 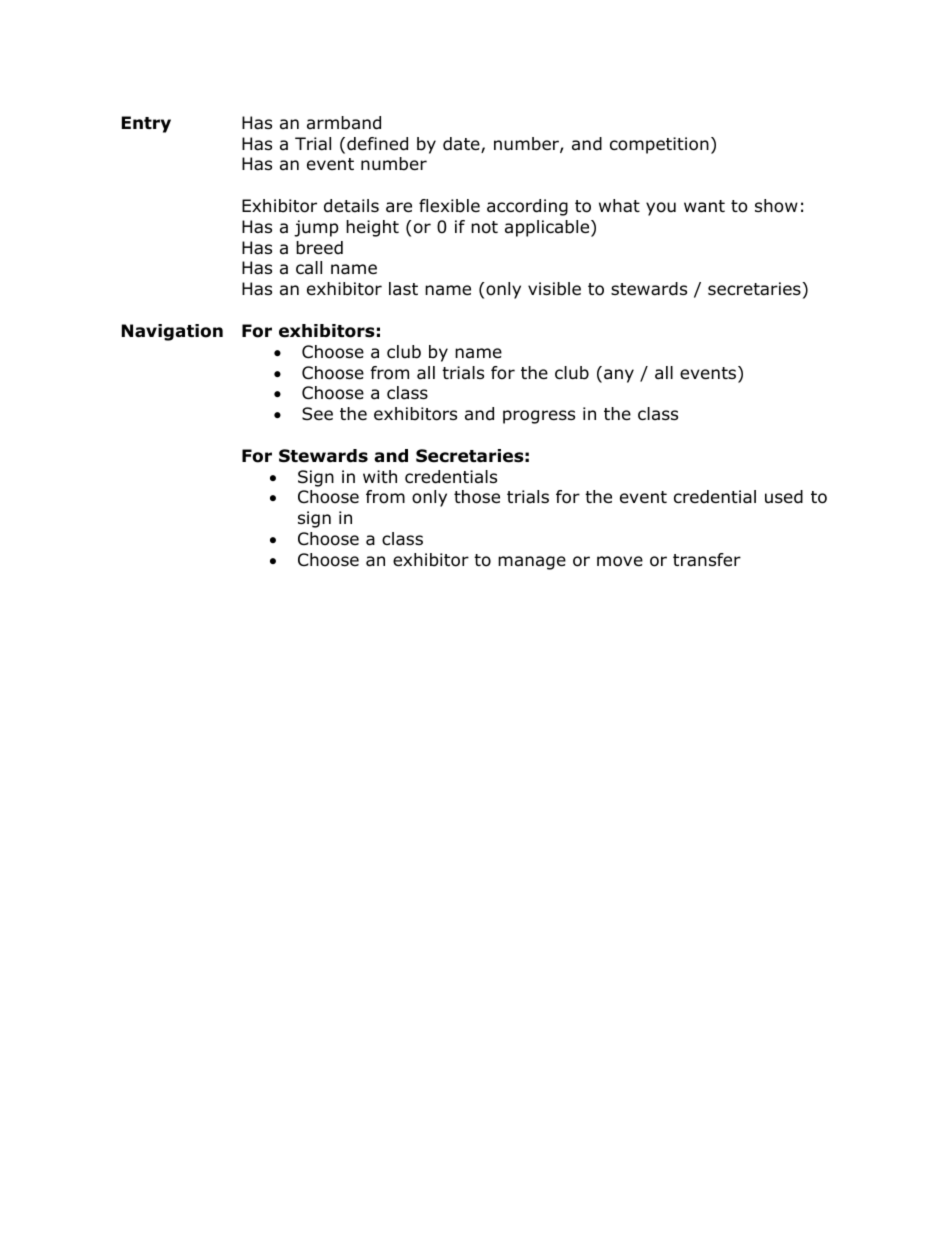 What do you see at coordinates (462, 145) in the image?
I see `date` at bounding box center [462, 145].
